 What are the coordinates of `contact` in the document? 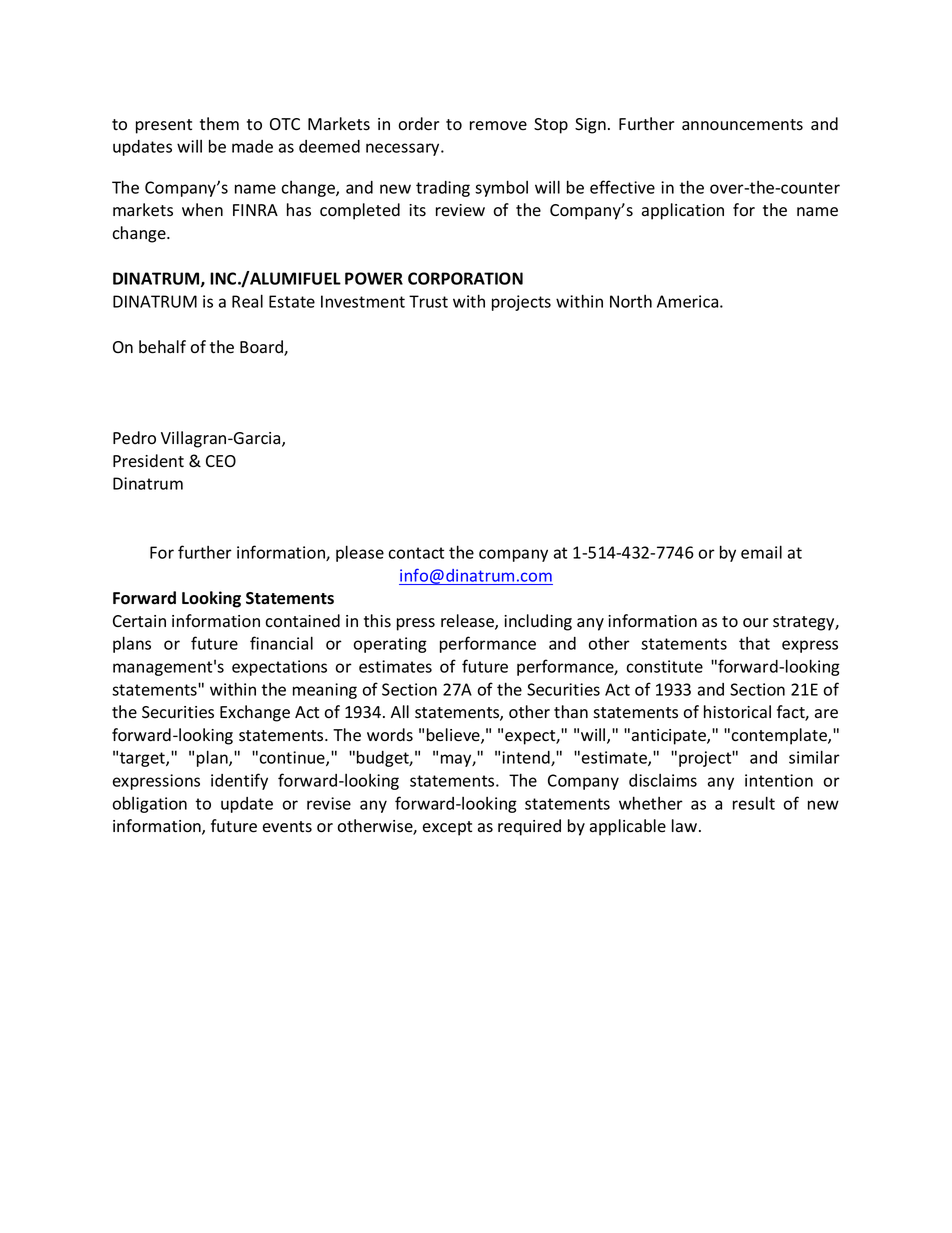 It's located at (416, 553).
